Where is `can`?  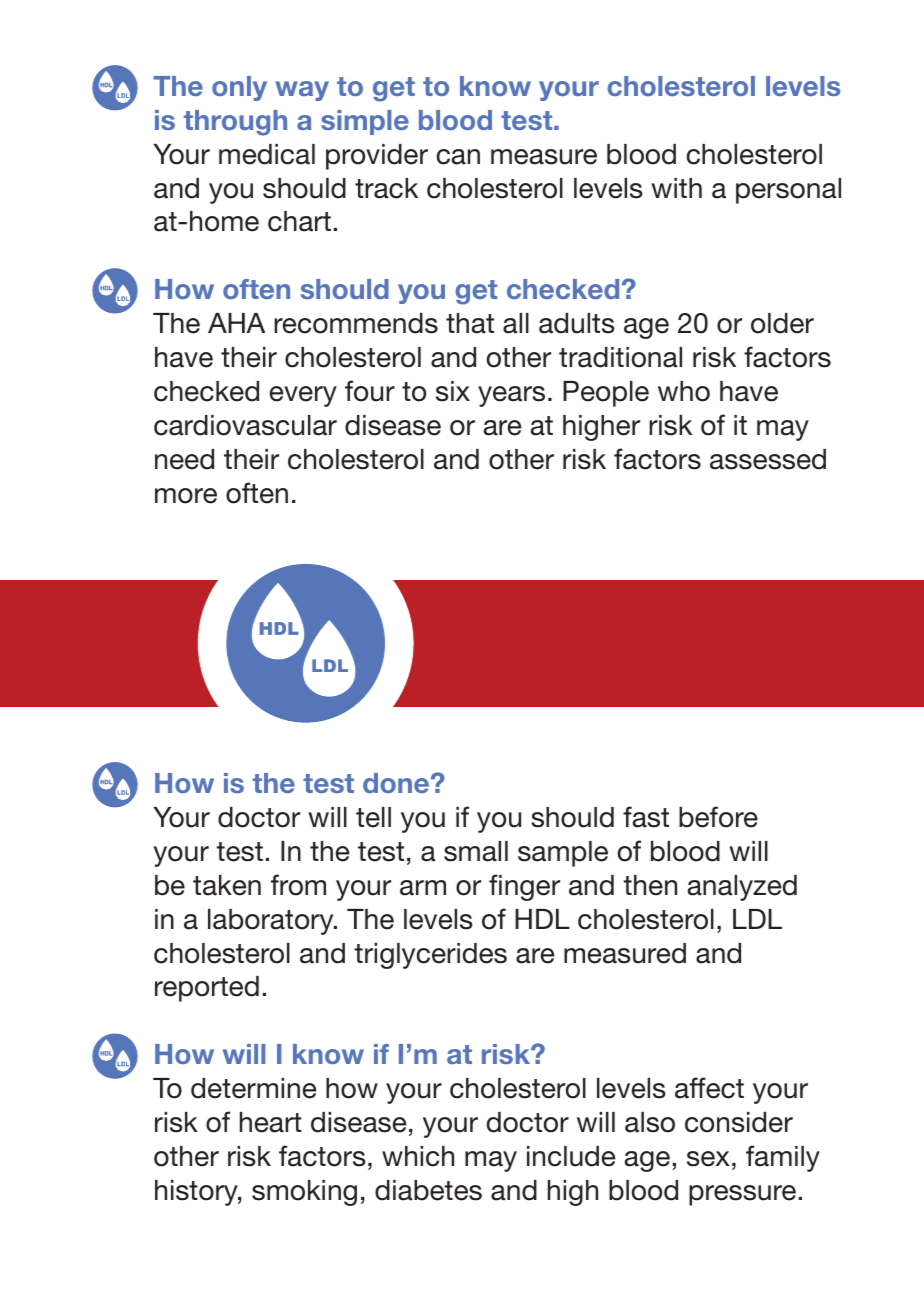 can is located at coordinates (458, 157).
